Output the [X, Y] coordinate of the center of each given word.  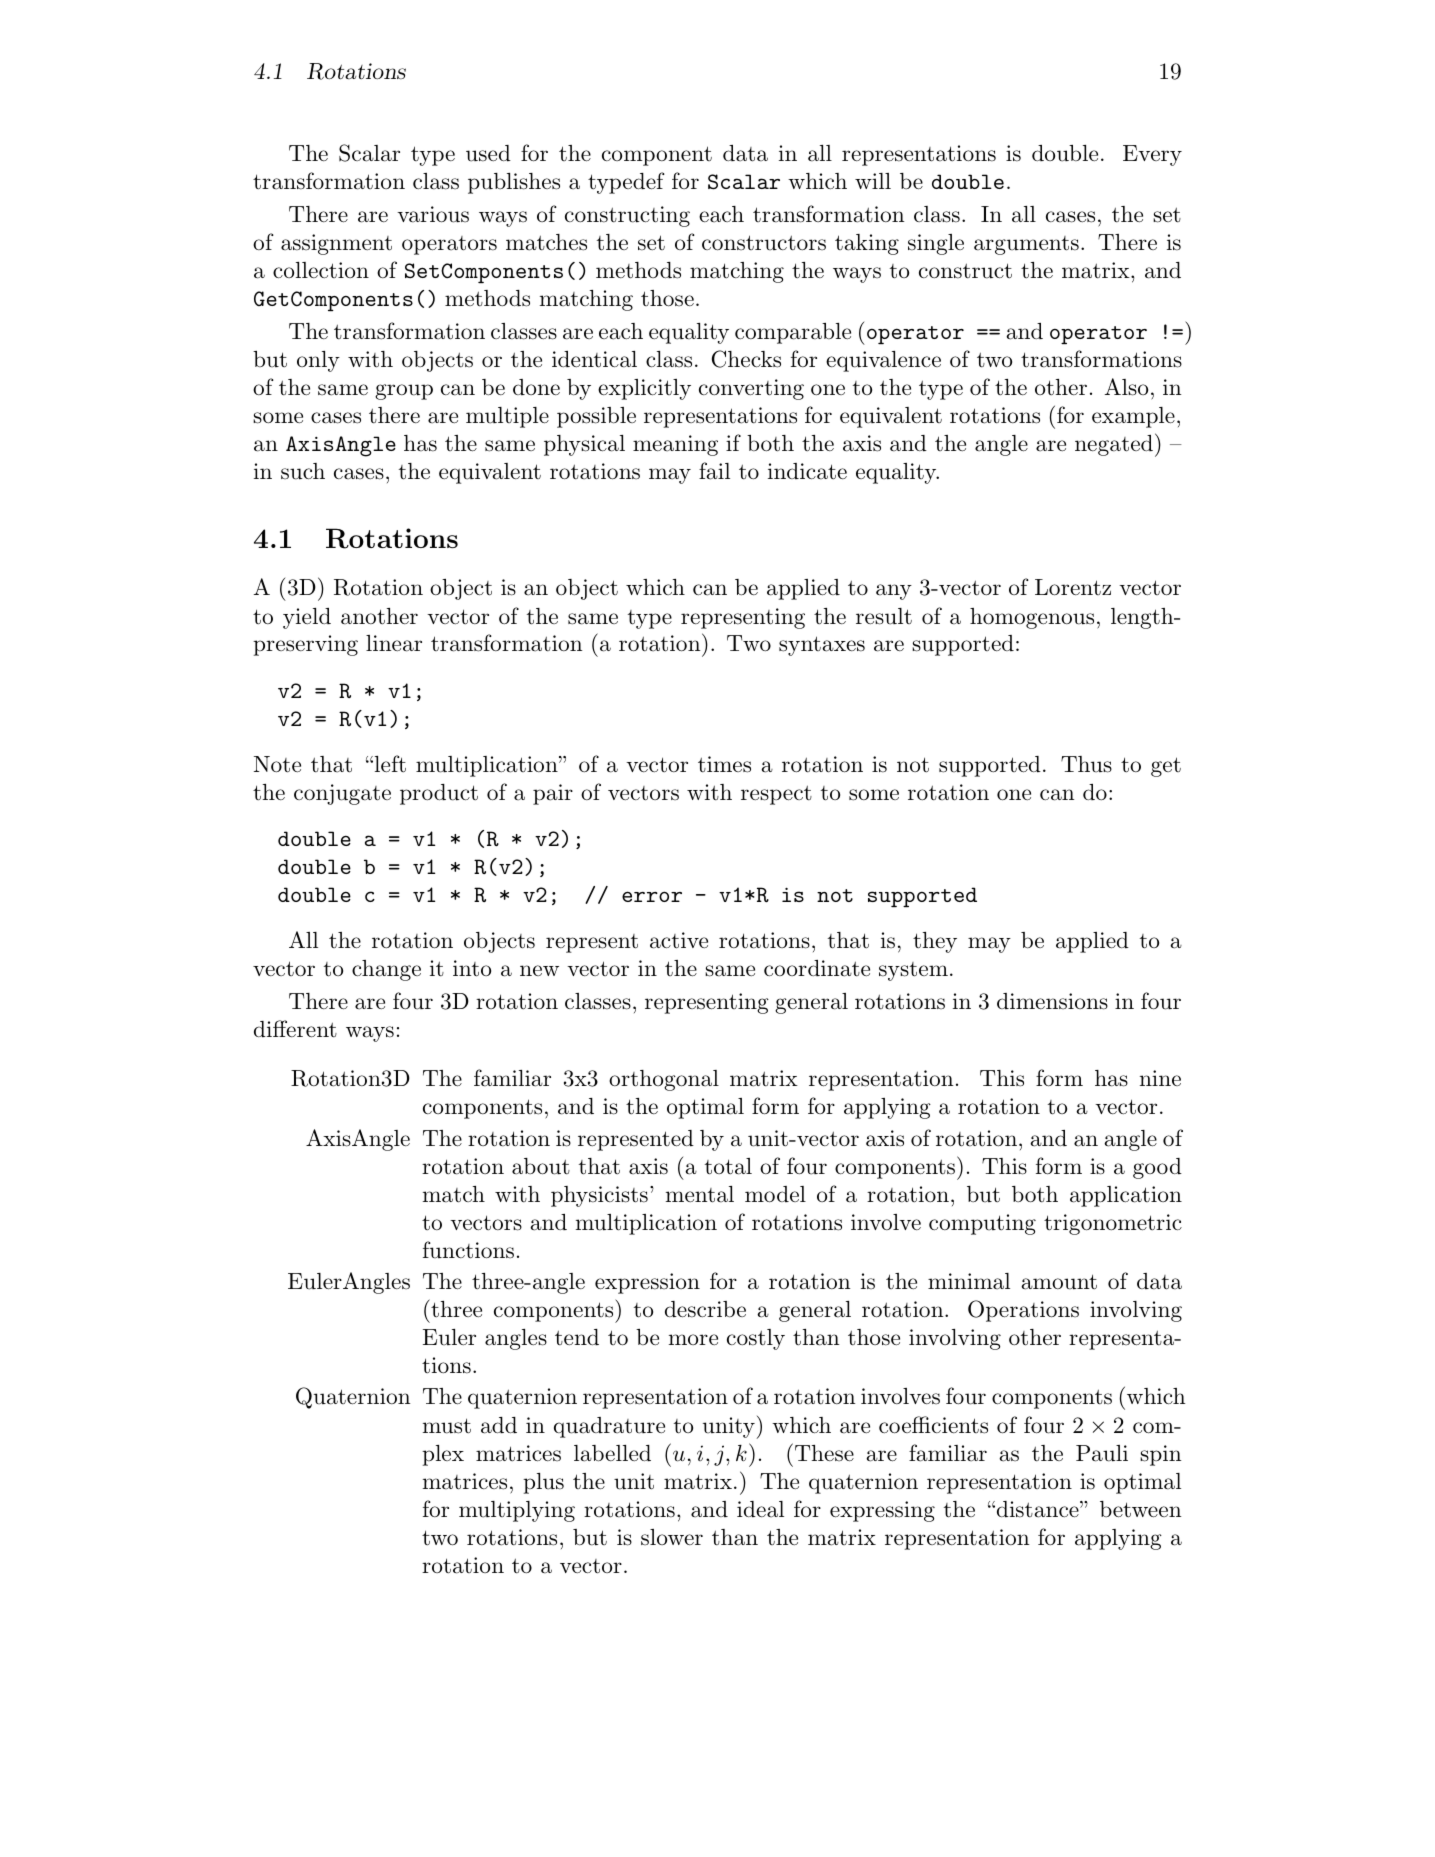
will [873, 181]
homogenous [1032, 618]
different [295, 1029]
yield [307, 618]
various [433, 214]
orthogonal [664, 1080]
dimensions [1052, 1001]
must [447, 1426]
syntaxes [822, 646]
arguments [1026, 245]
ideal [760, 1509]
